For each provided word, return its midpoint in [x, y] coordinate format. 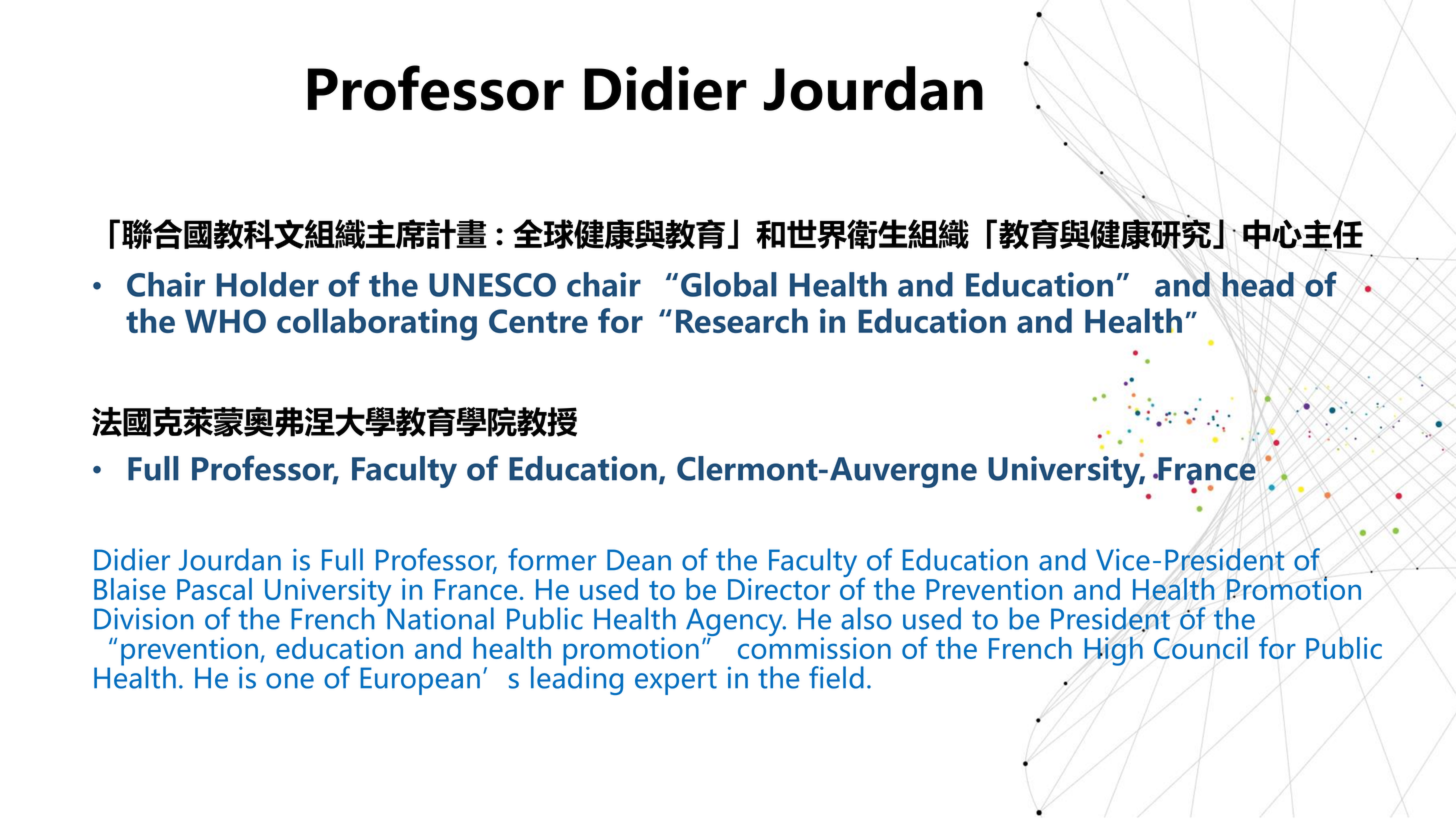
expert [676, 682]
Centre [538, 321]
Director [779, 589]
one [290, 681]
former [552, 559]
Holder [268, 284]
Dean [639, 560]
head [1258, 284]
